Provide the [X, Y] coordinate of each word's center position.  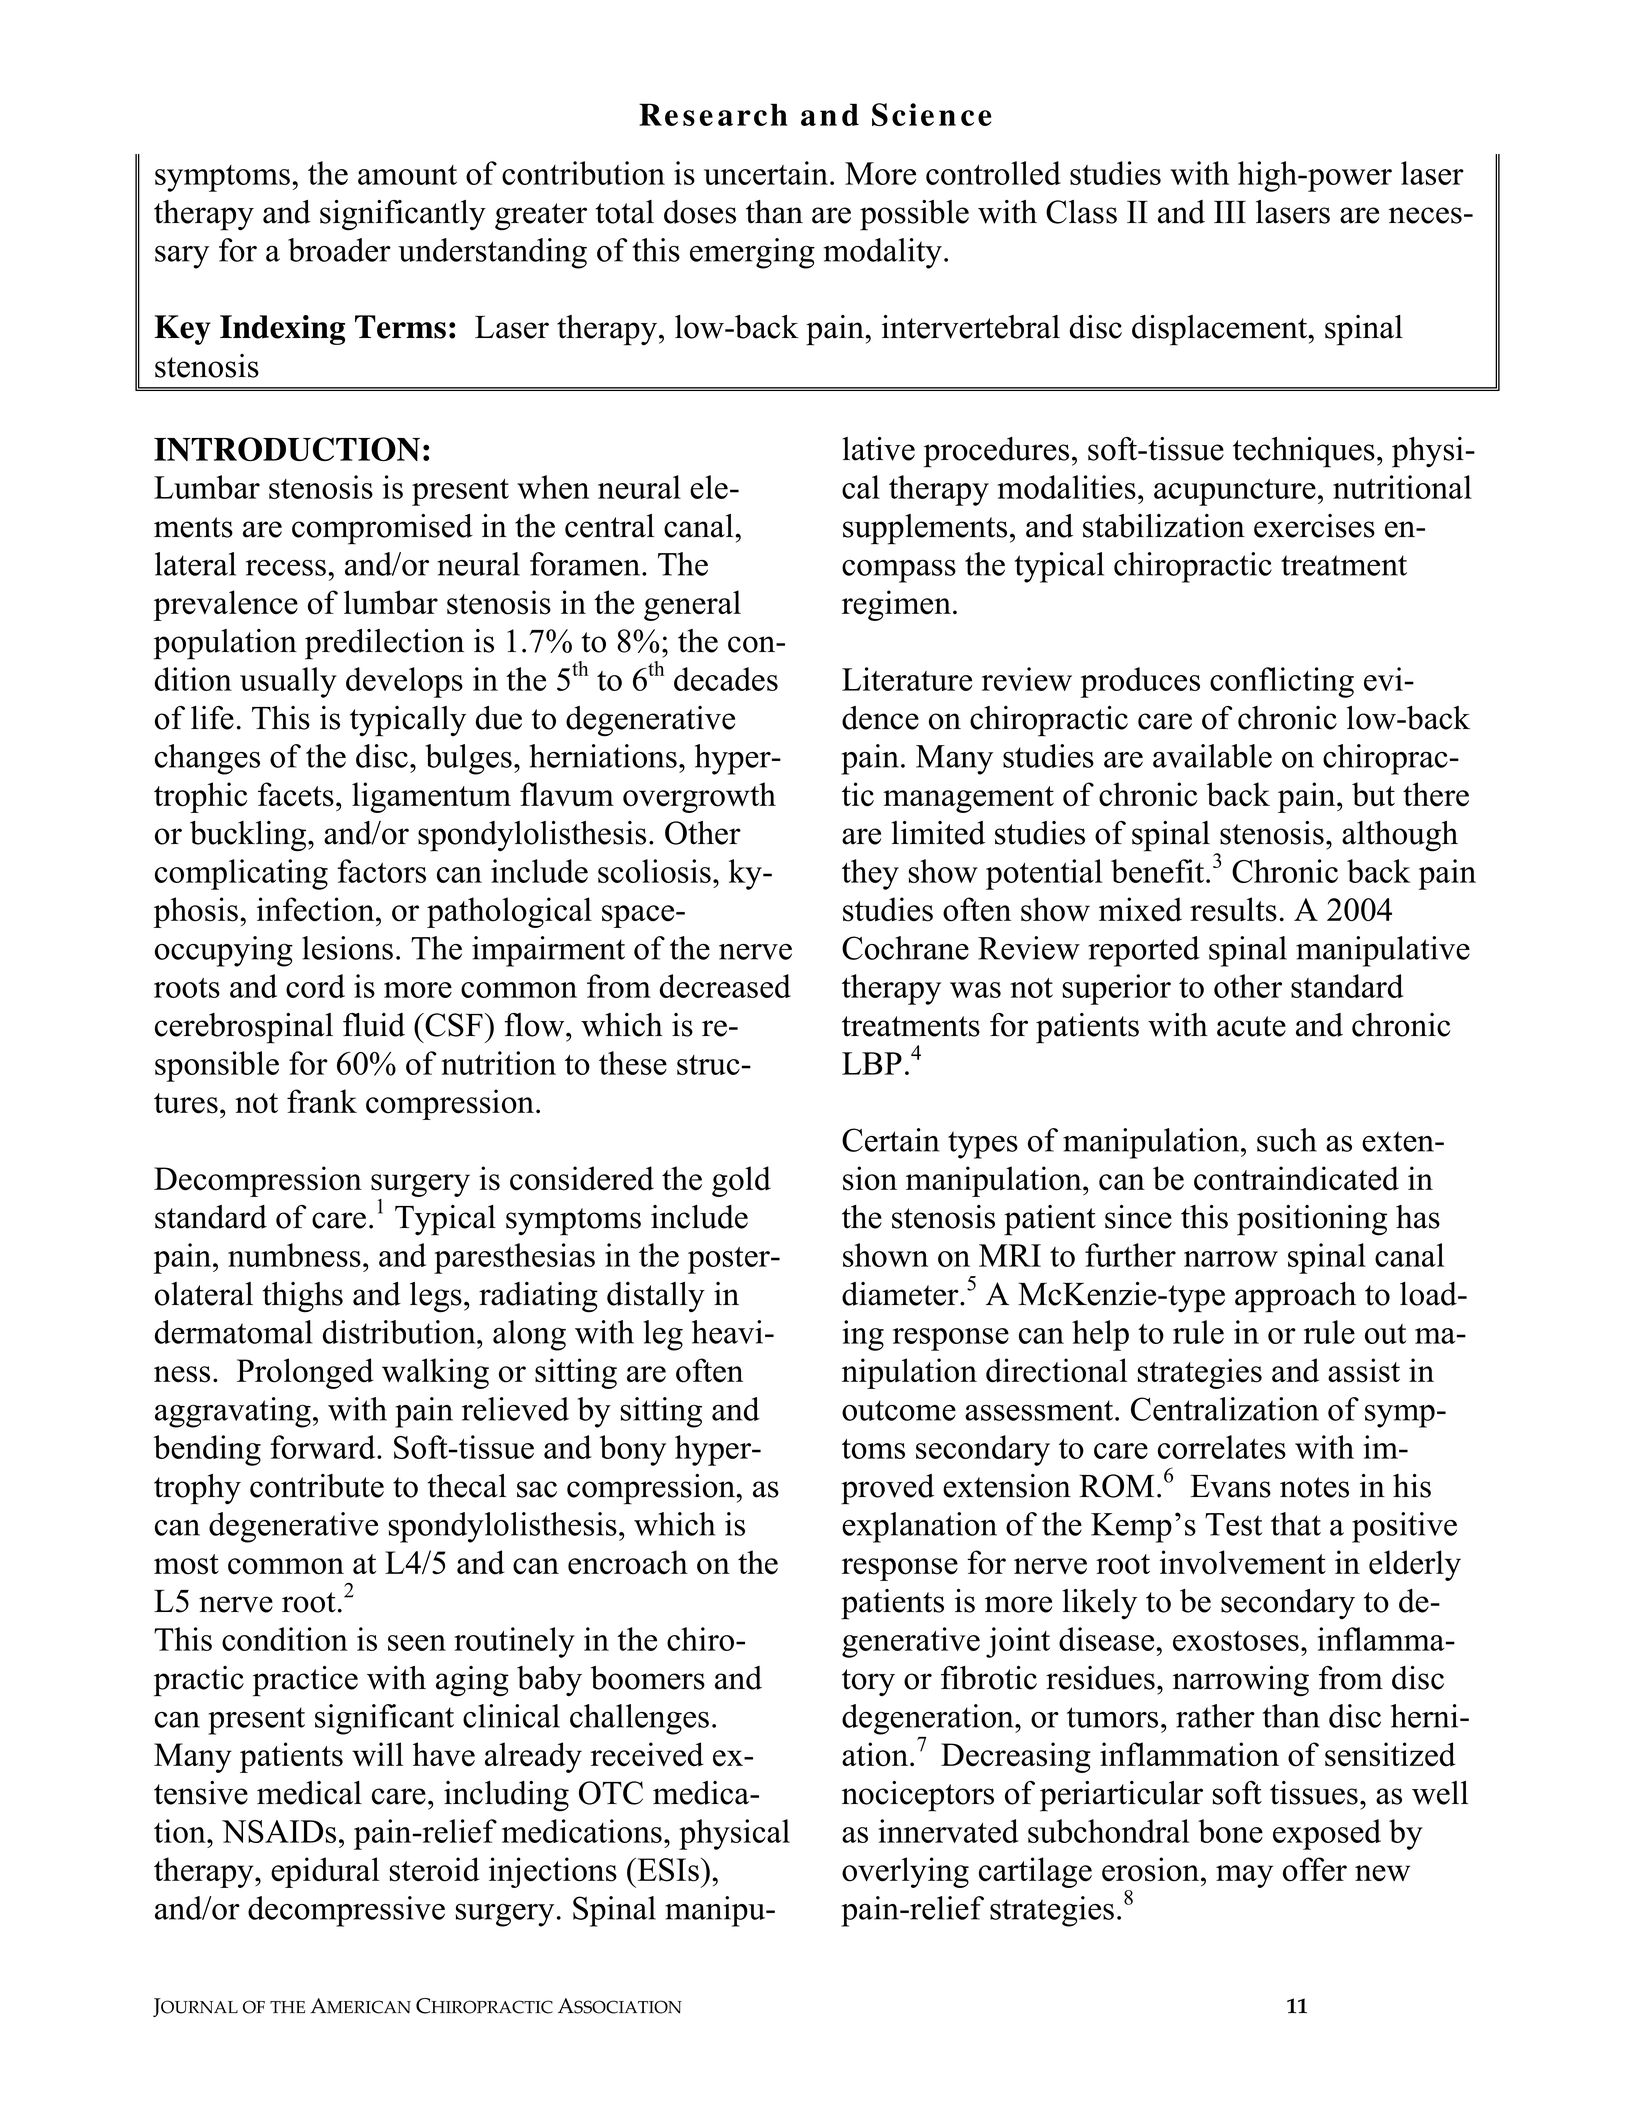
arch [753, 114]
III [1230, 211]
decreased [725, 986]
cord [315, 986]
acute [1251, 1026]
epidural [325, 1872]
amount [407, 175]
